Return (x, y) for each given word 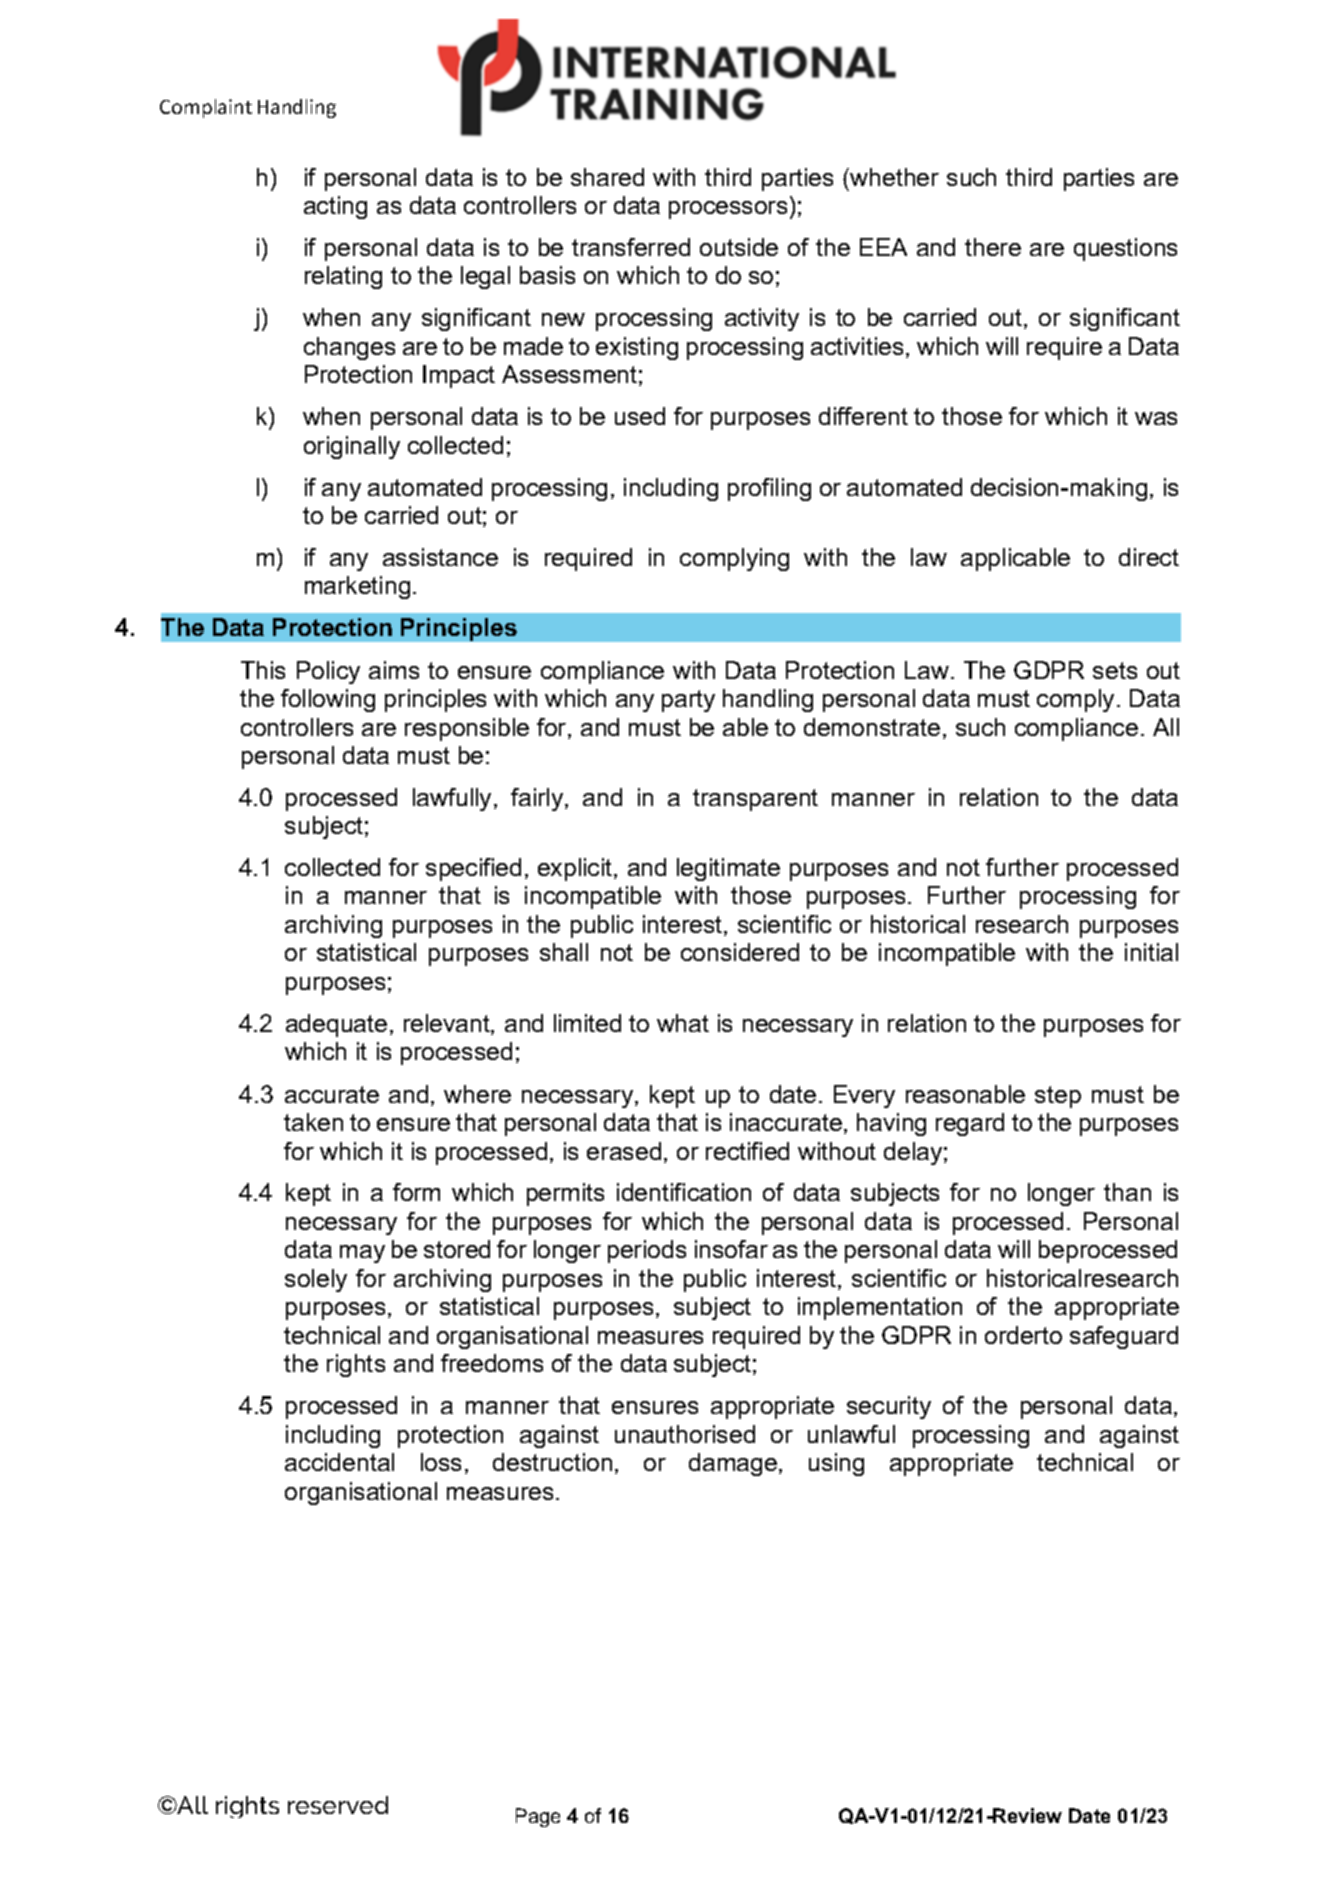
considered (740, 952)
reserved (338, 1805)
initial (1151, 952)
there (993, 247)
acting (335, 207)
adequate (336, 1025)
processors (728, 210)
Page (538, 1817)
